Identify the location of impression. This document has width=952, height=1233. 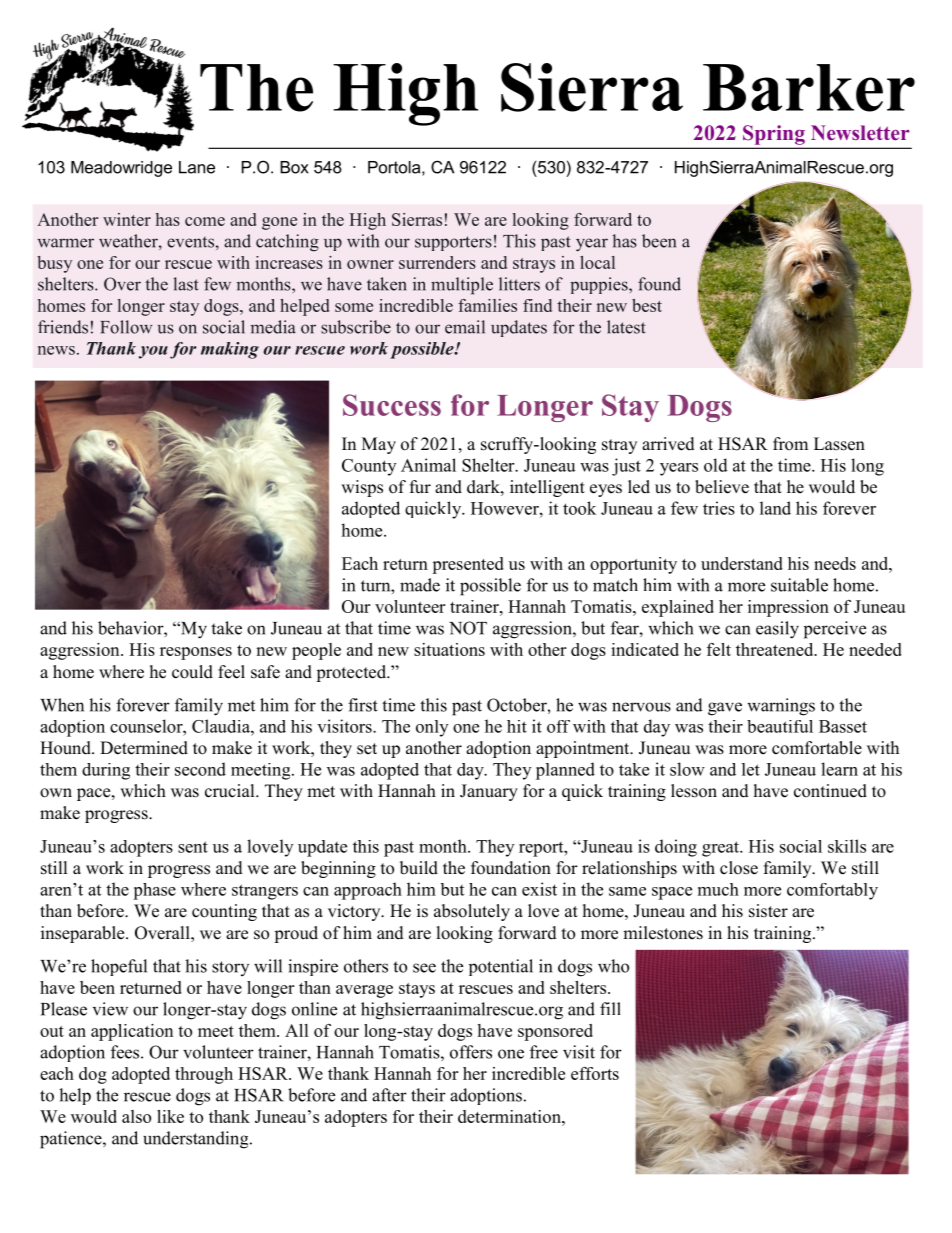
(788, 608).
